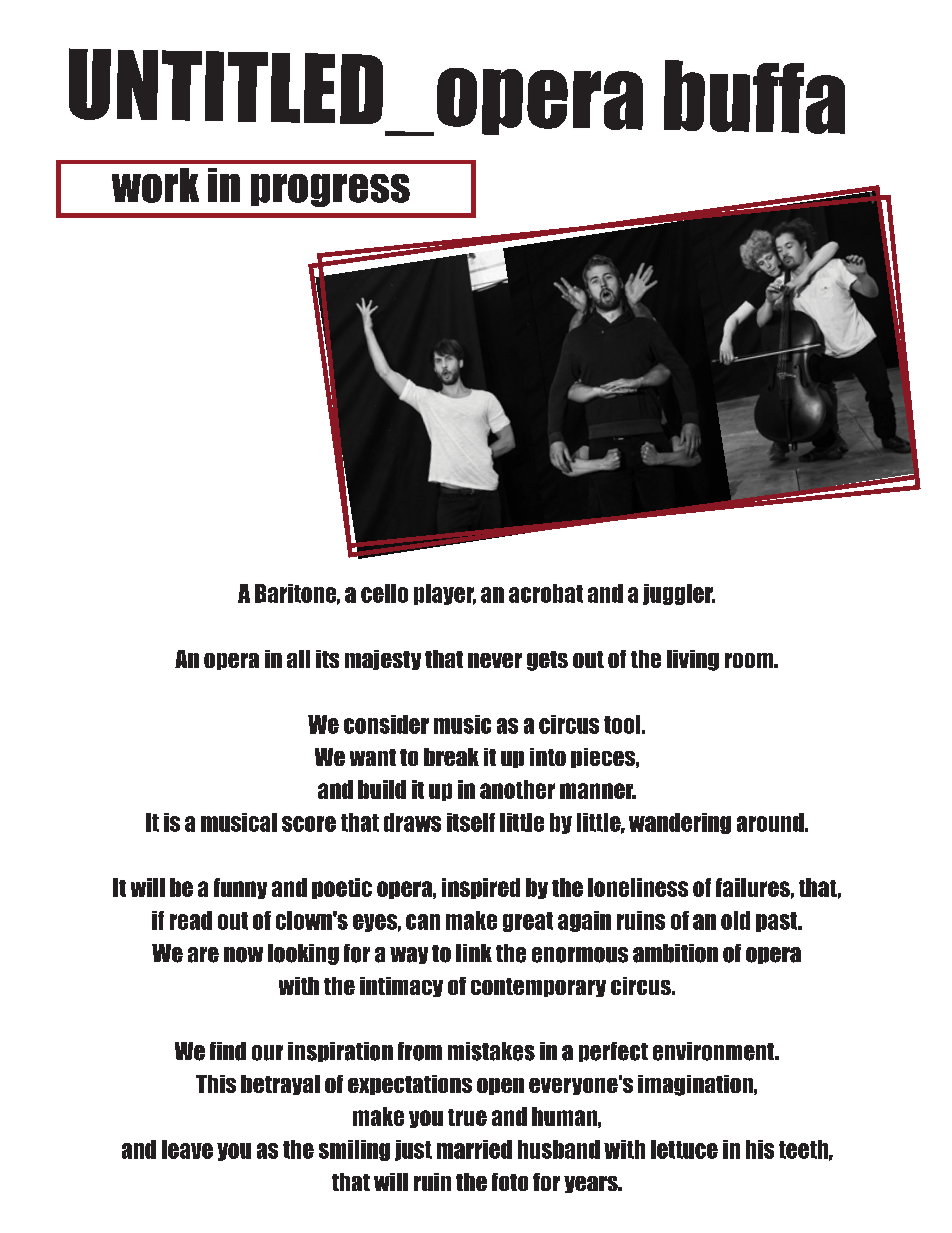 Image resolution: width=952 pixels, height=1233 pixels. I want to click on acrobat, so click(546, 593).
